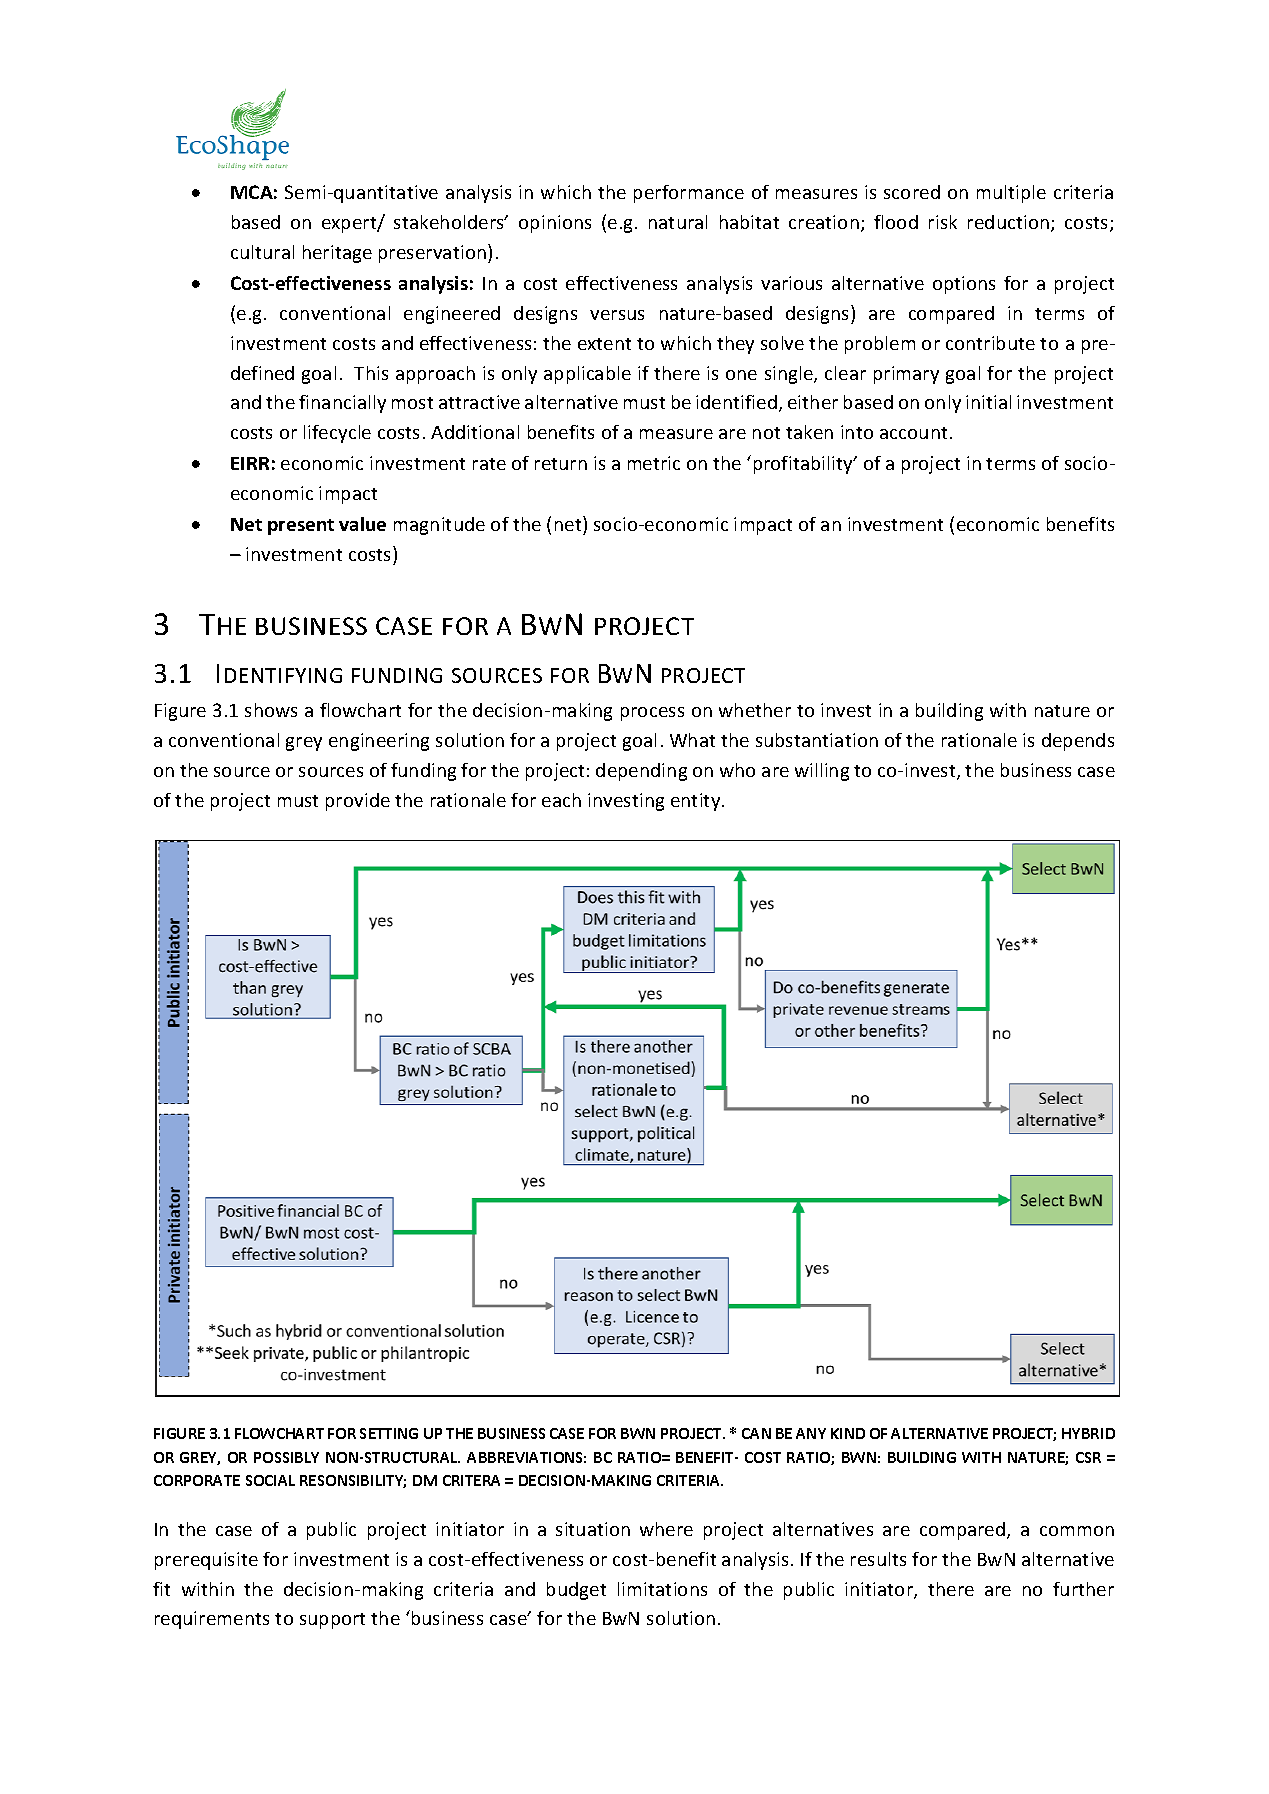 This document has width=1269, height=1794. What do you see at coordinates (678, 222) in the document?
I see `natural` at bounding box center [678, 222].
